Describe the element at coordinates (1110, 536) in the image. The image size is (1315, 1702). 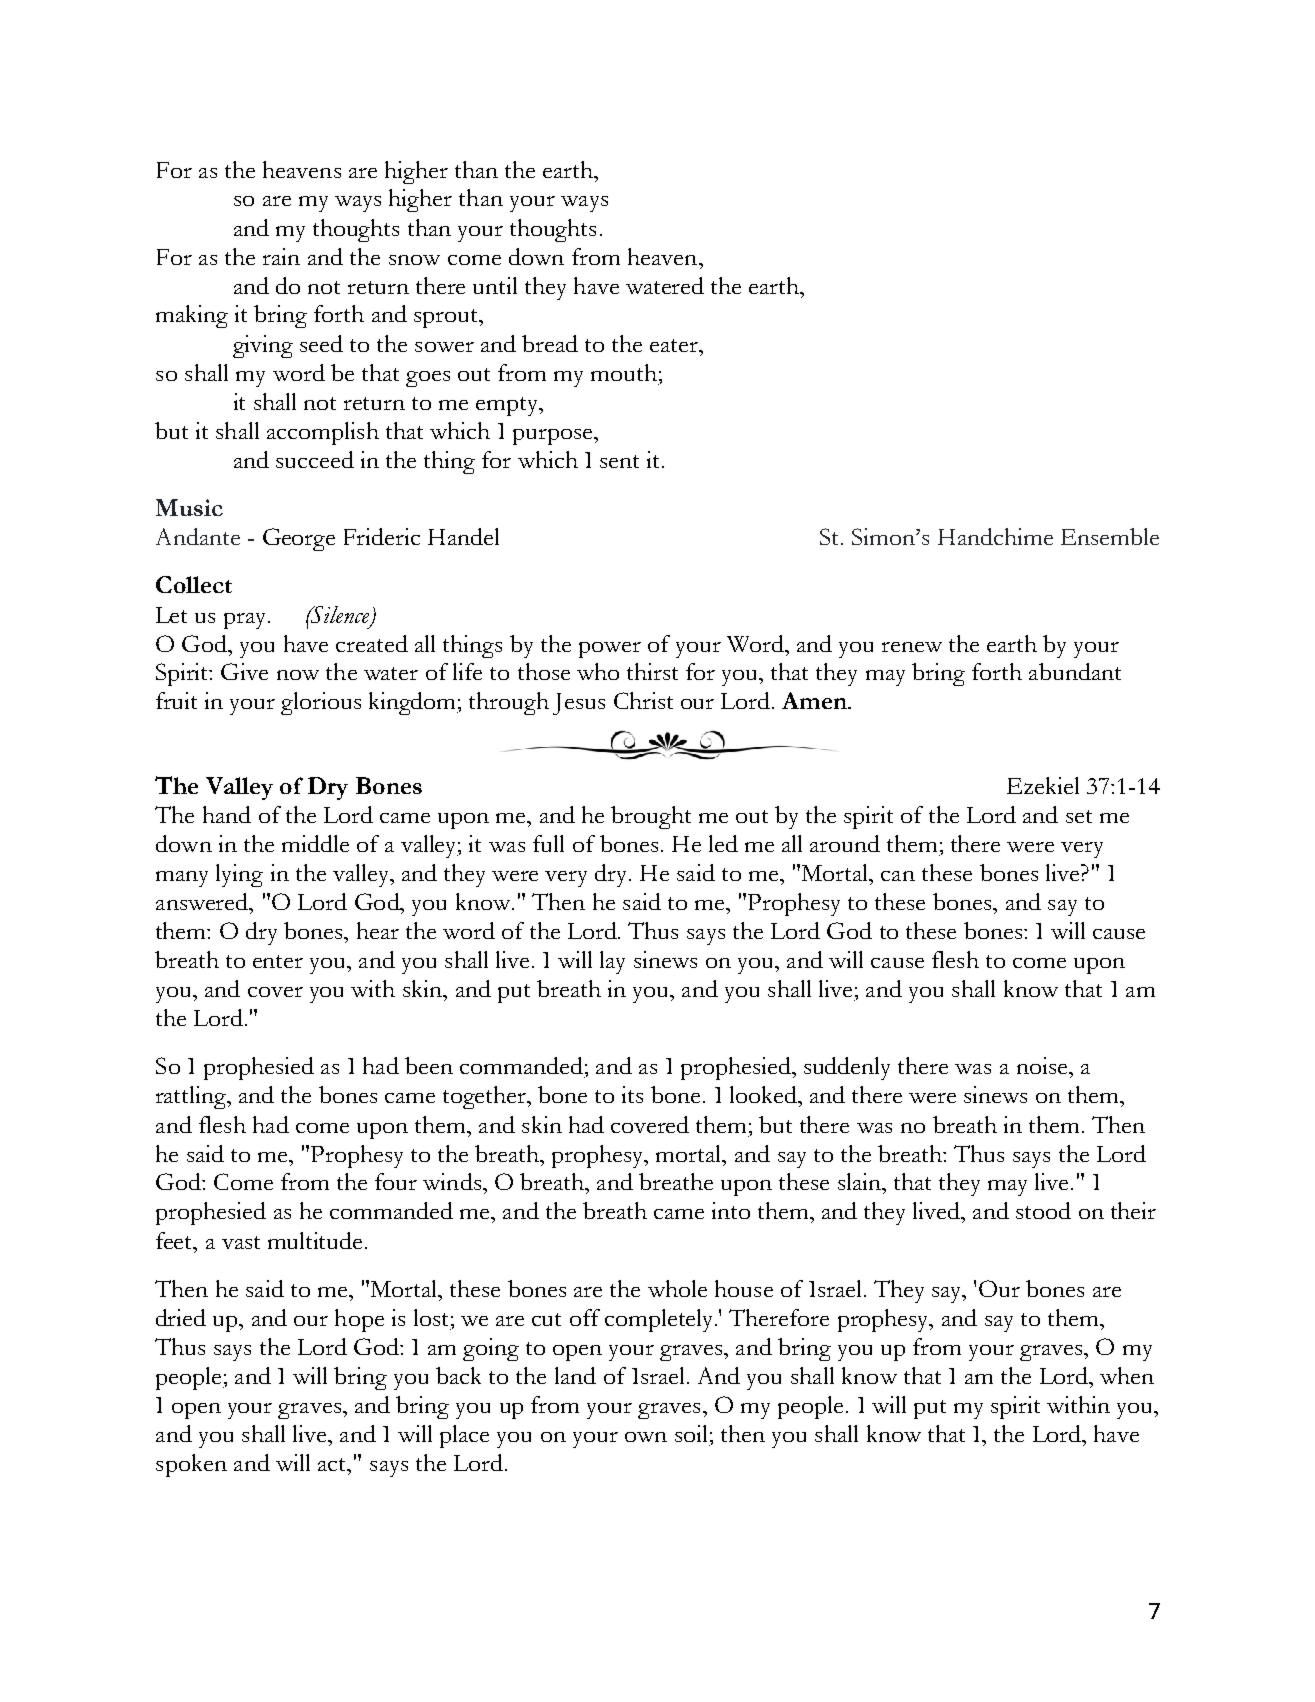
I see `Ensemble` at that location.
